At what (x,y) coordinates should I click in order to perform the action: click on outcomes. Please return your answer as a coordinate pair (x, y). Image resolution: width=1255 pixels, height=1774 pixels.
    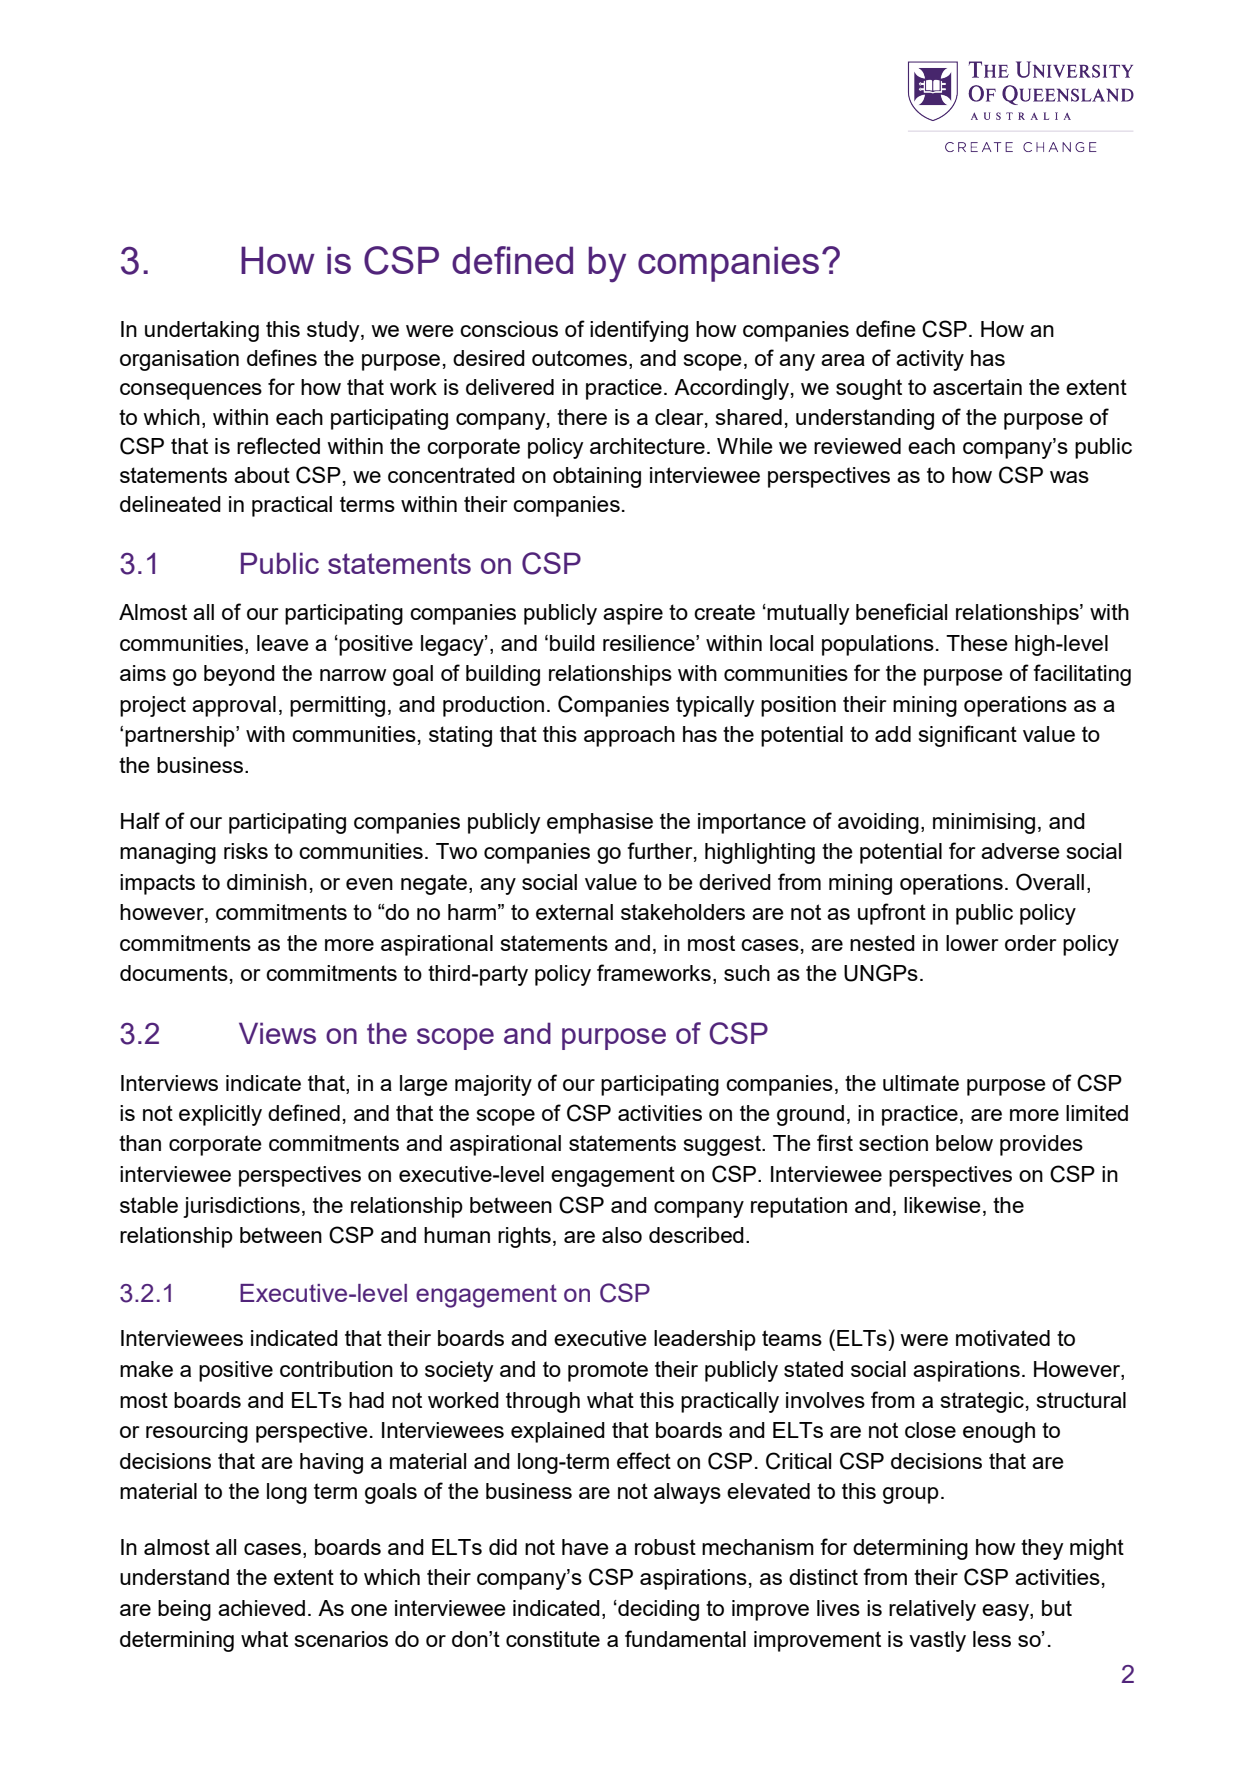
    Looking at the image, I should click on (581, 359).
